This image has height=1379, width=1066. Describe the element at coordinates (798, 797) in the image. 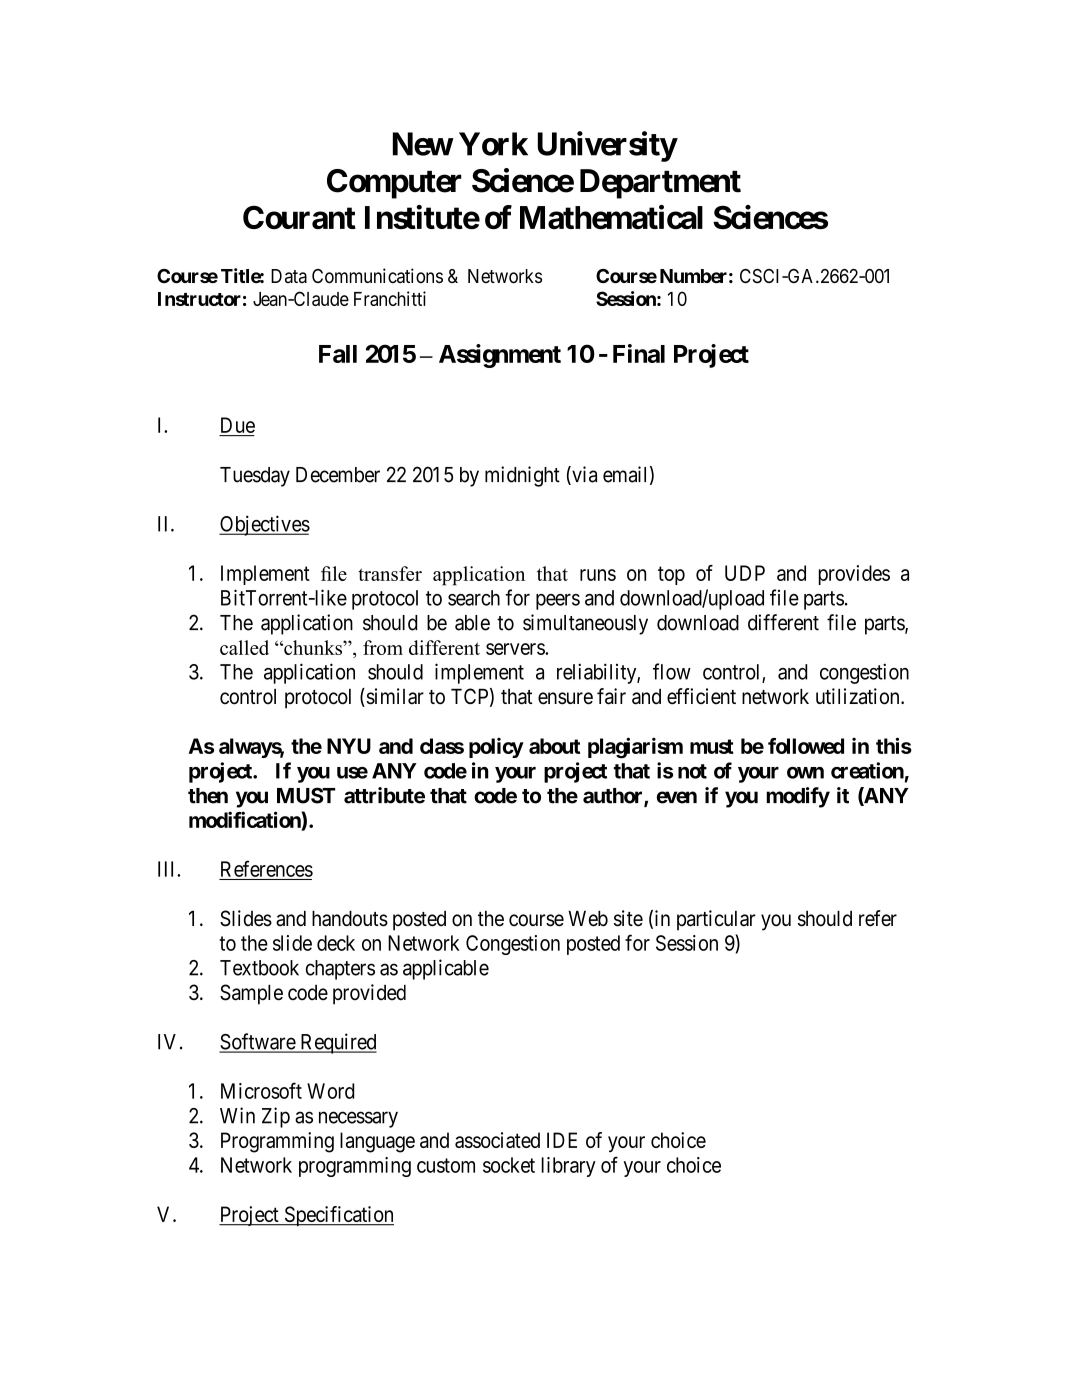

I see `modify` at that location.
